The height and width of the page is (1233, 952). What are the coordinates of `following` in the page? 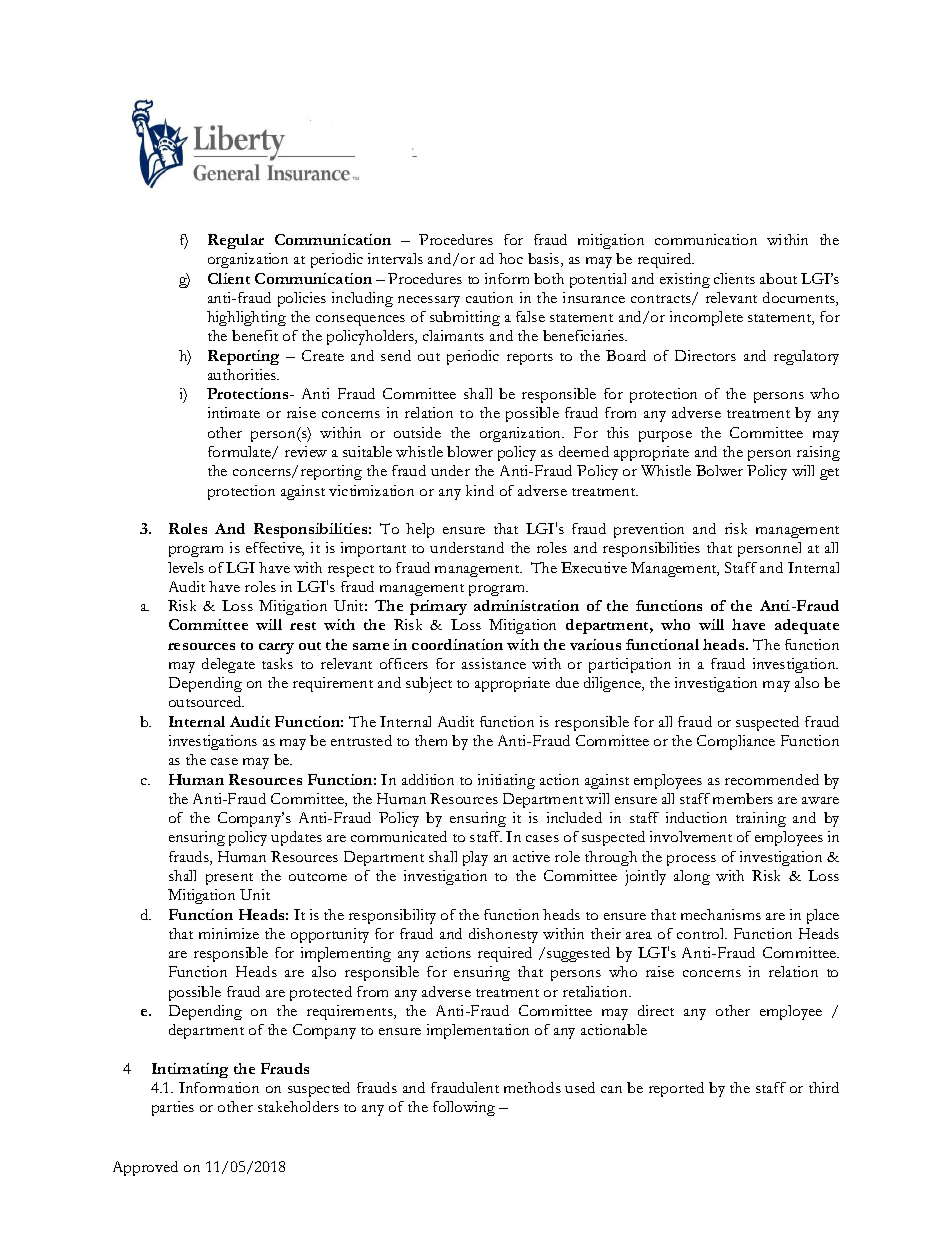 It's located at (464, 1108).
